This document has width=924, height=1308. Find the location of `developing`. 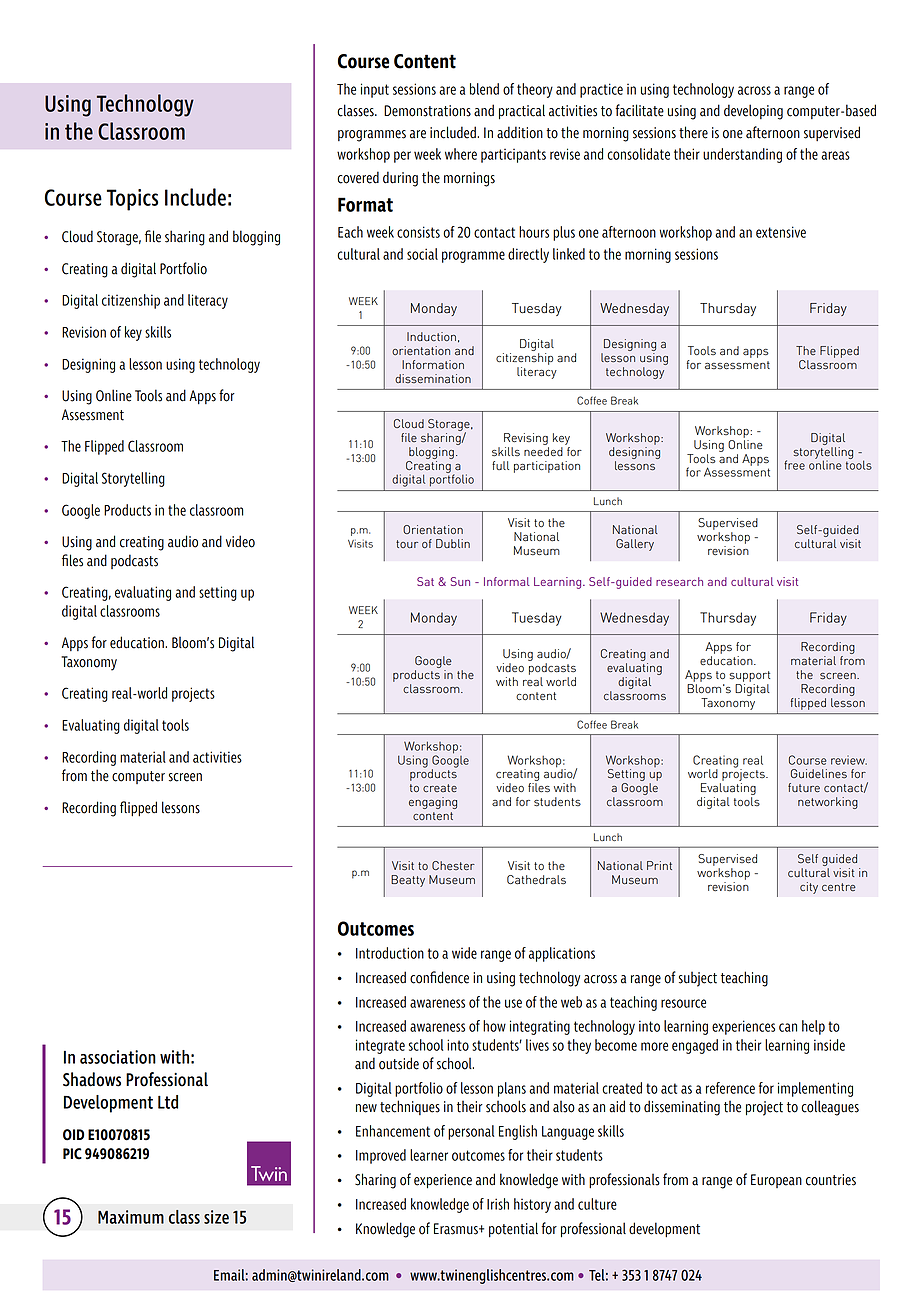

developing is located at coordinates (753, 112).
